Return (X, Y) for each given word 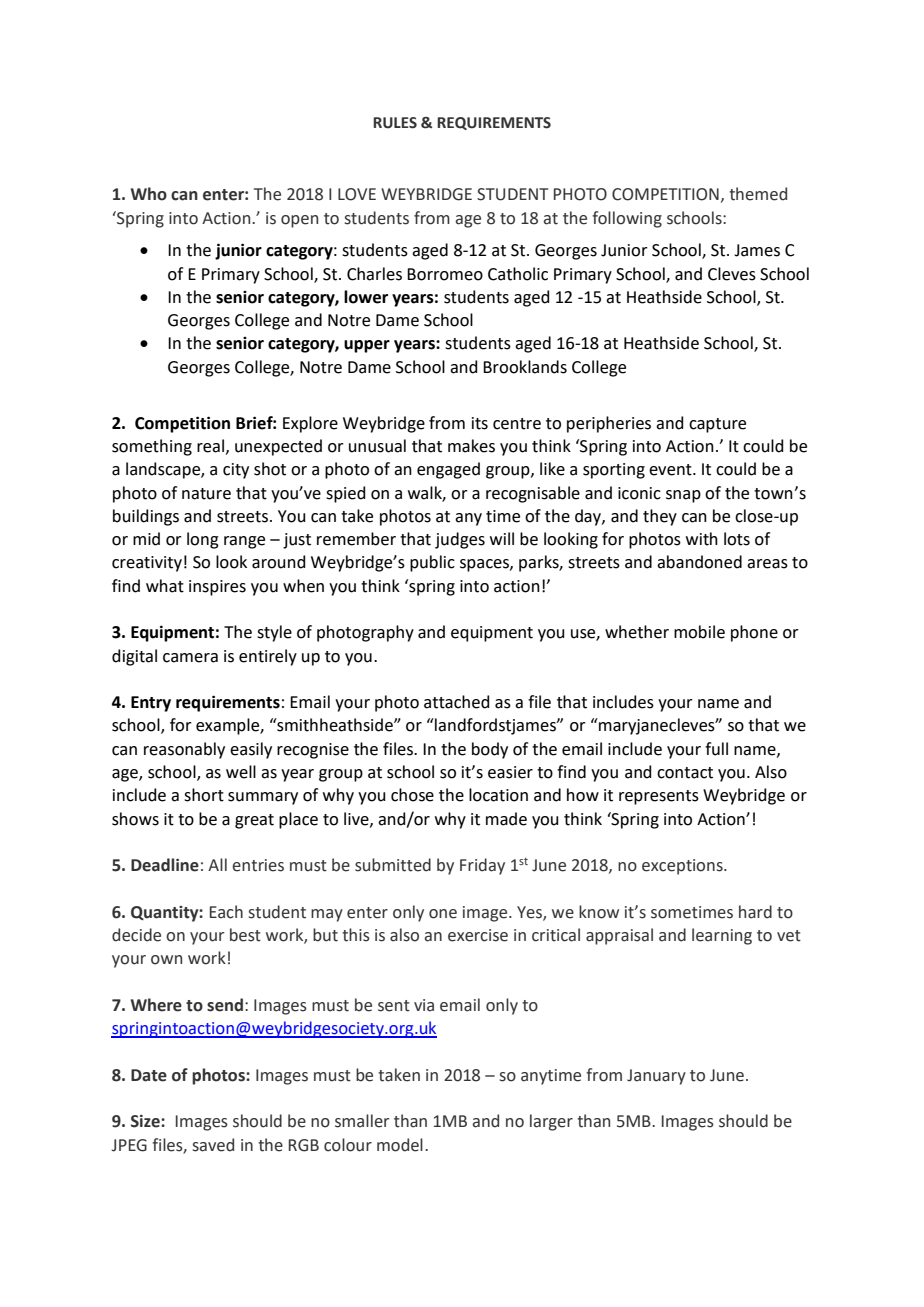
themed (758, 194)
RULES (395, 123)
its (480, 423)
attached (457, 702)
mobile (699, 632)
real (210, 446)
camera (190, 658)
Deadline (165, 865)
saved (213, 1145)
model (400, 1145)
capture (717, 425)
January (656, 1077)
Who (149, 194)
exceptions (683, 867)
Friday (482, 866)
